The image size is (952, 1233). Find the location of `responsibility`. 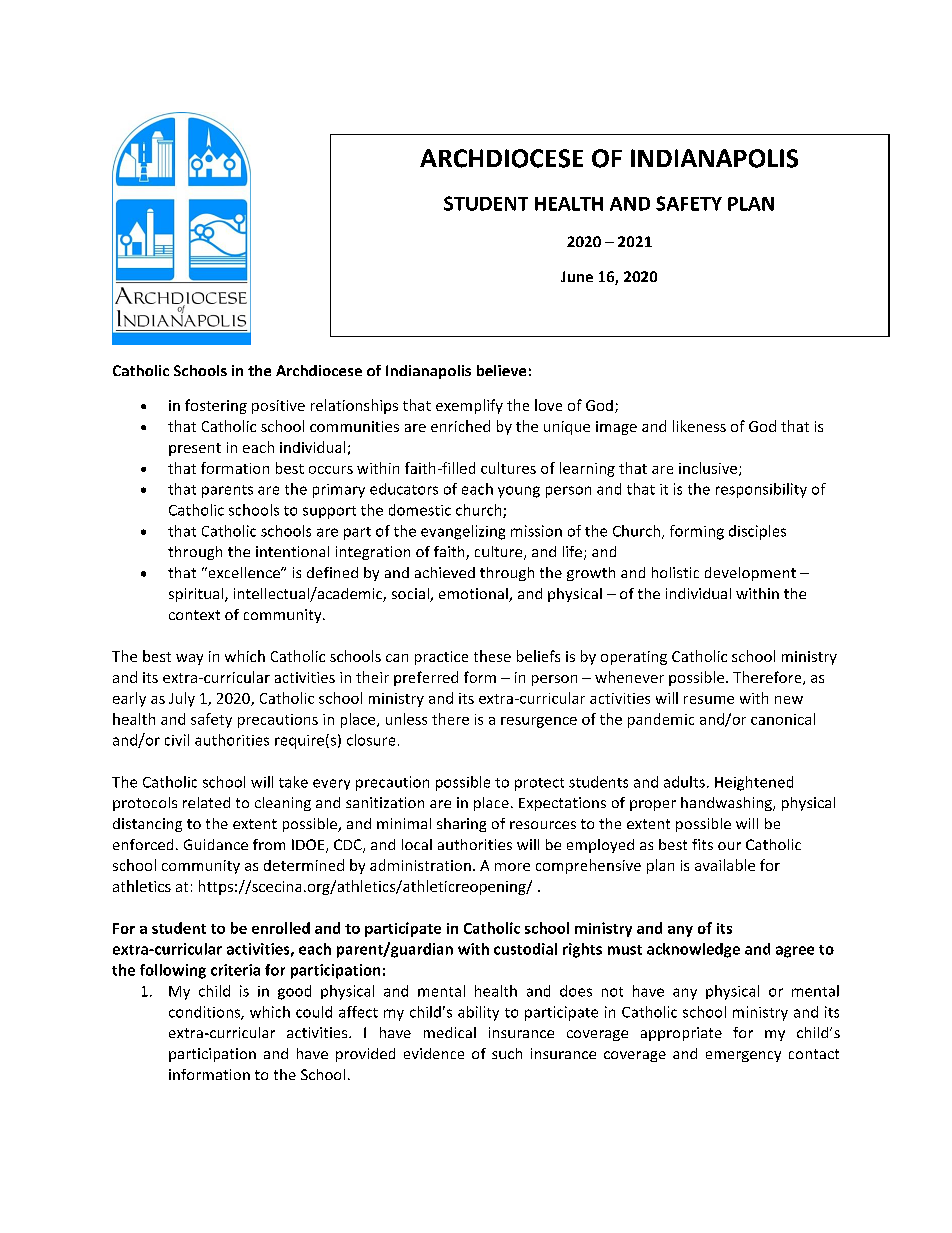

responsibility is located at coordinates (761, 490).
